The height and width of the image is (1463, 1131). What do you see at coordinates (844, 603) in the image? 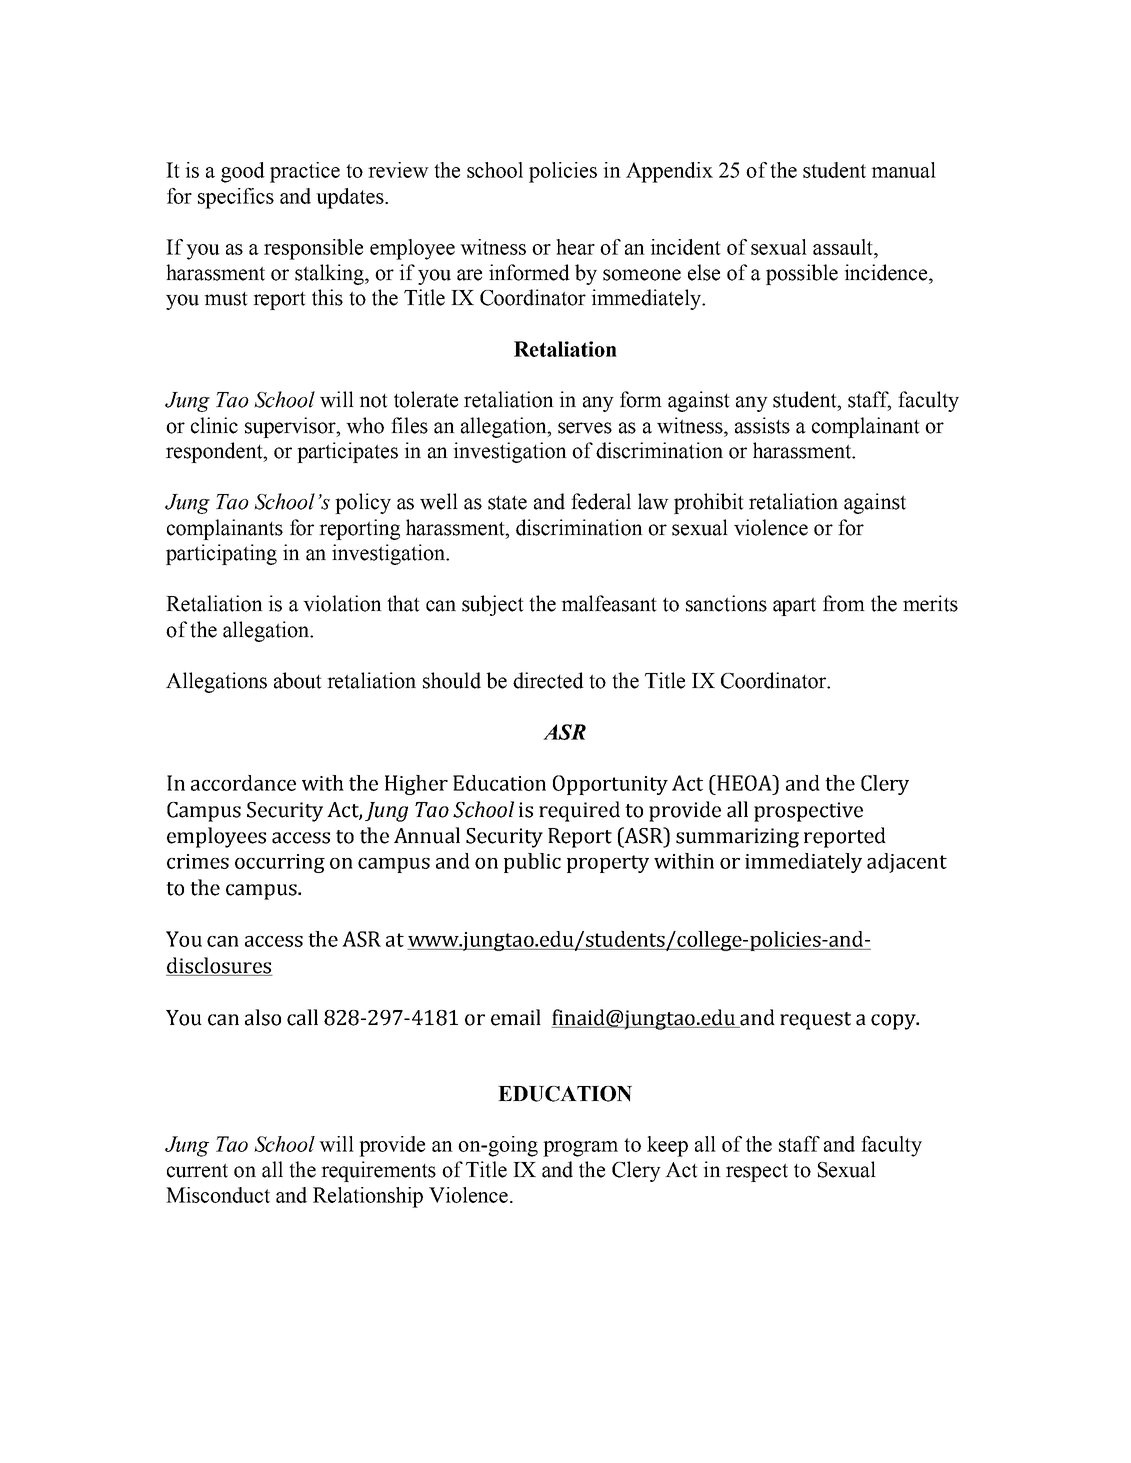
I see `from` at bounding box center [844, 603].
